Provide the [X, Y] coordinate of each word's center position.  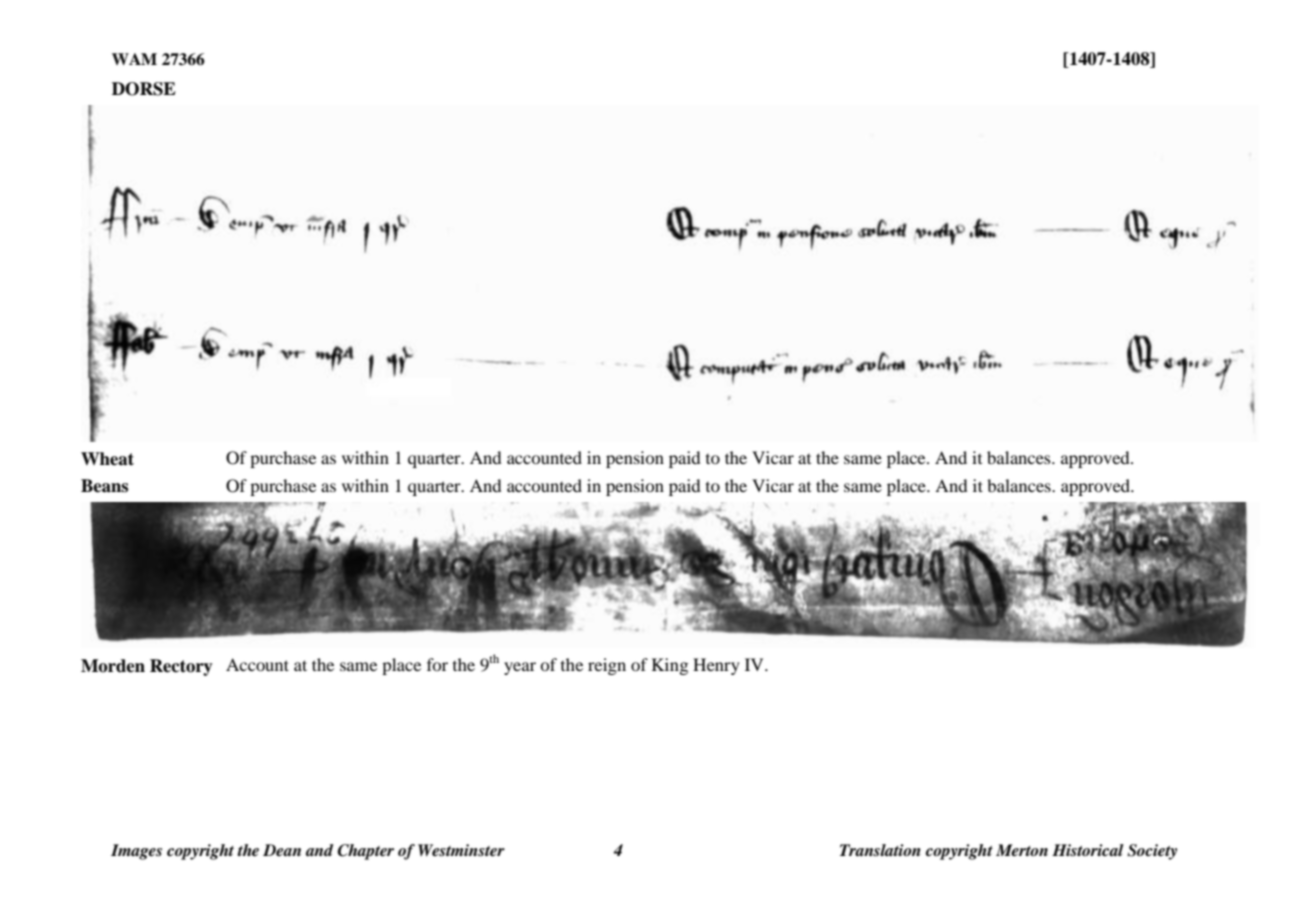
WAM [134, 59]
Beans [104, 486]
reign [607, 666]
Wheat [107, 459]
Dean [282, 850]
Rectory [181, 667]
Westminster [461, 850]
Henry [716, 666]
